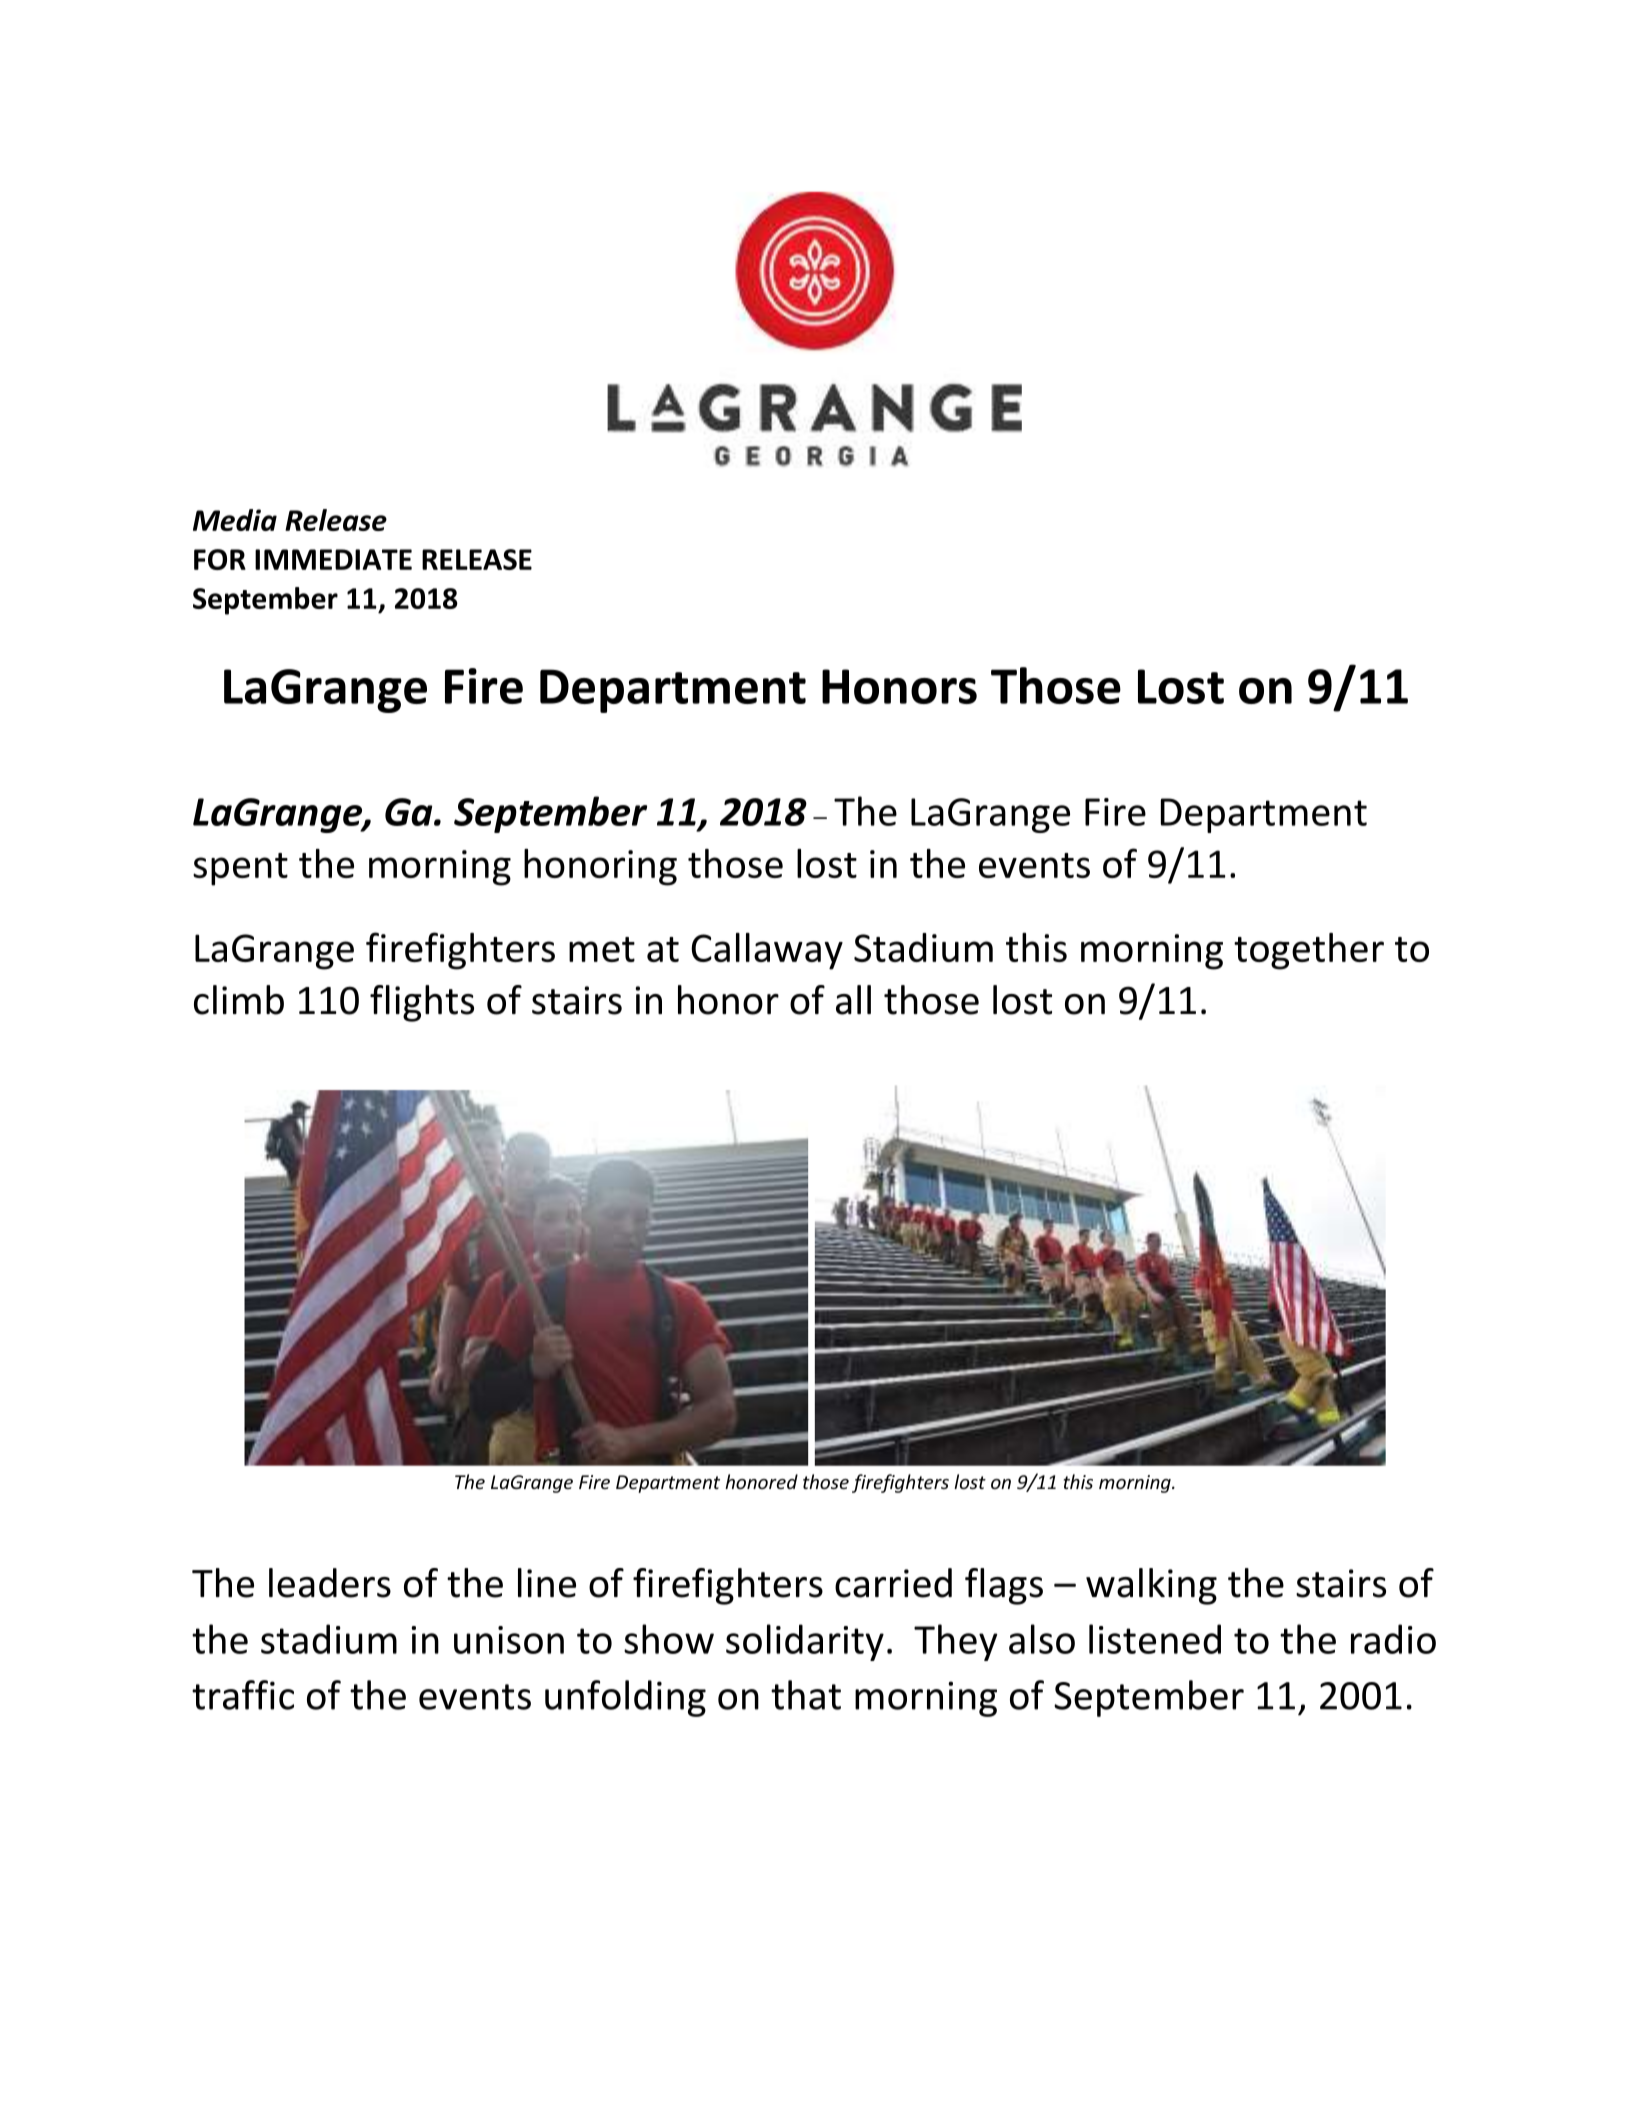  What do you see at coordinates (422, 1003) in the screenshot?
I see `flights` at bounding box center [422, 1003].
